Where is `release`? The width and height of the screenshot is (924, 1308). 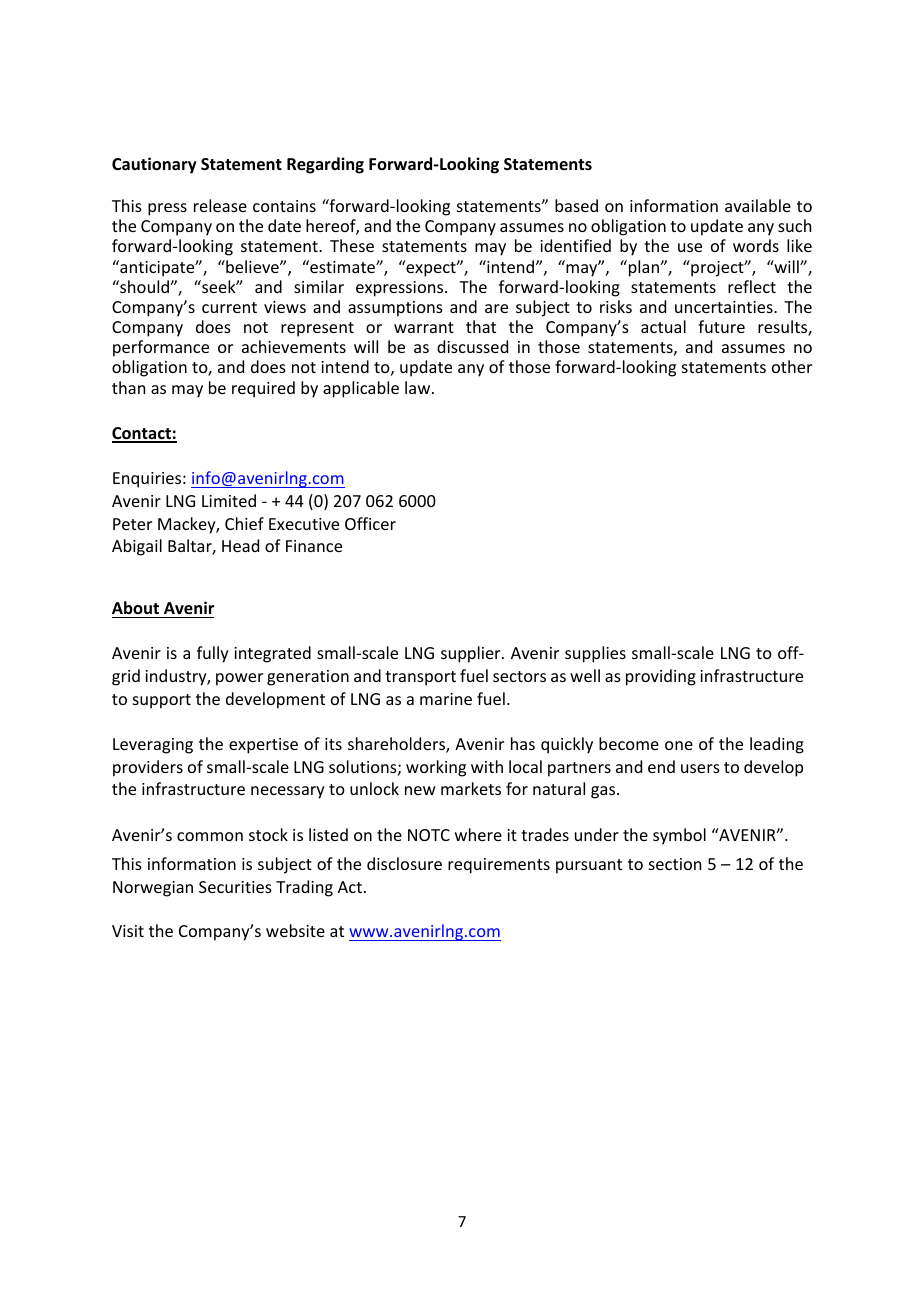 release is located at coordinates (220, 205).
